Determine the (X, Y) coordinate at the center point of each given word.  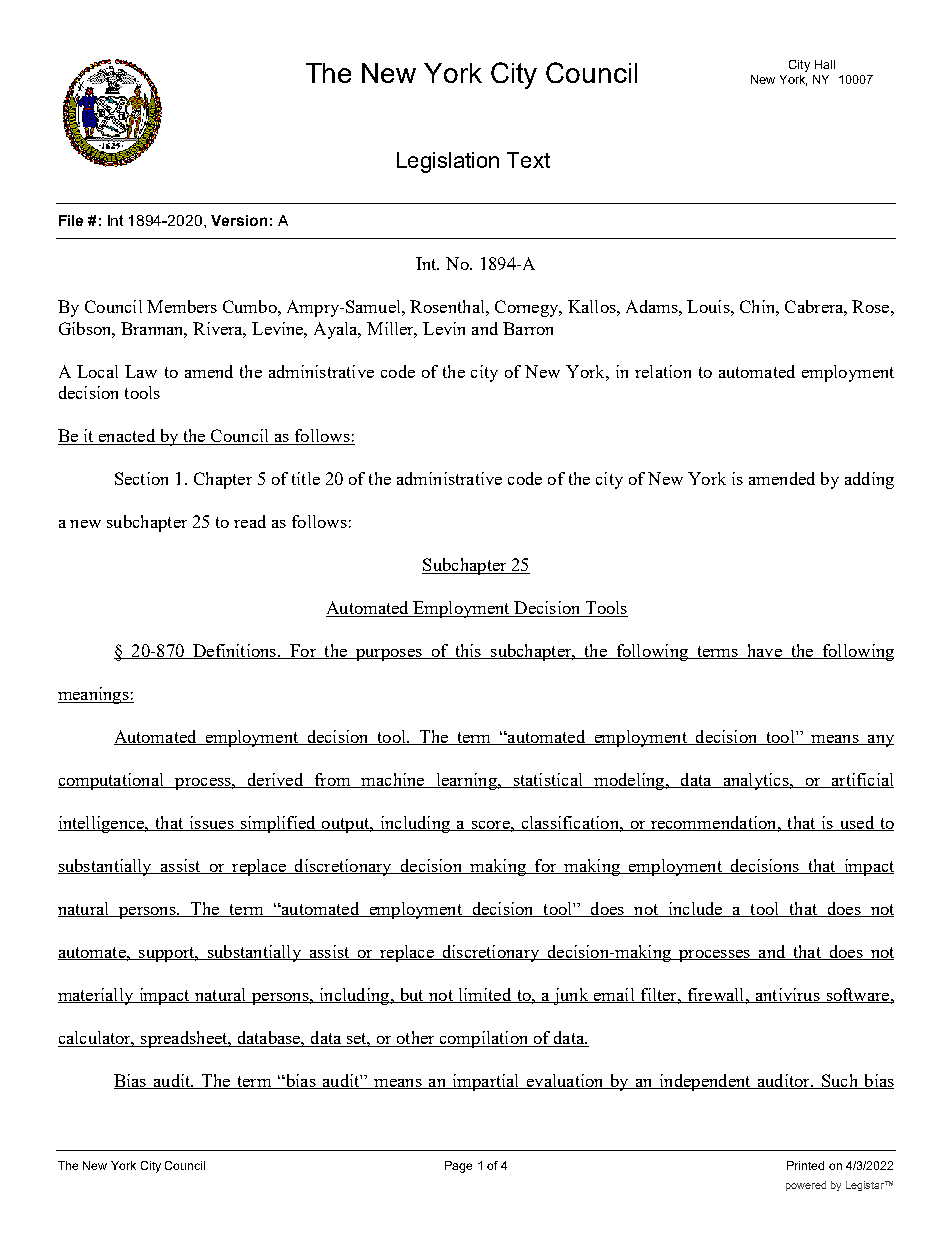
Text (528, 160)
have (764, 651)
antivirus (787, 995)
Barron (528, 328)
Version (239, 220)
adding (869, 480)
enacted (126, 437)
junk (571, 996)
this (468, 651)
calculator (96, 1038)
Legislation (448, 162)
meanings (94, 695)
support (167, 954)
